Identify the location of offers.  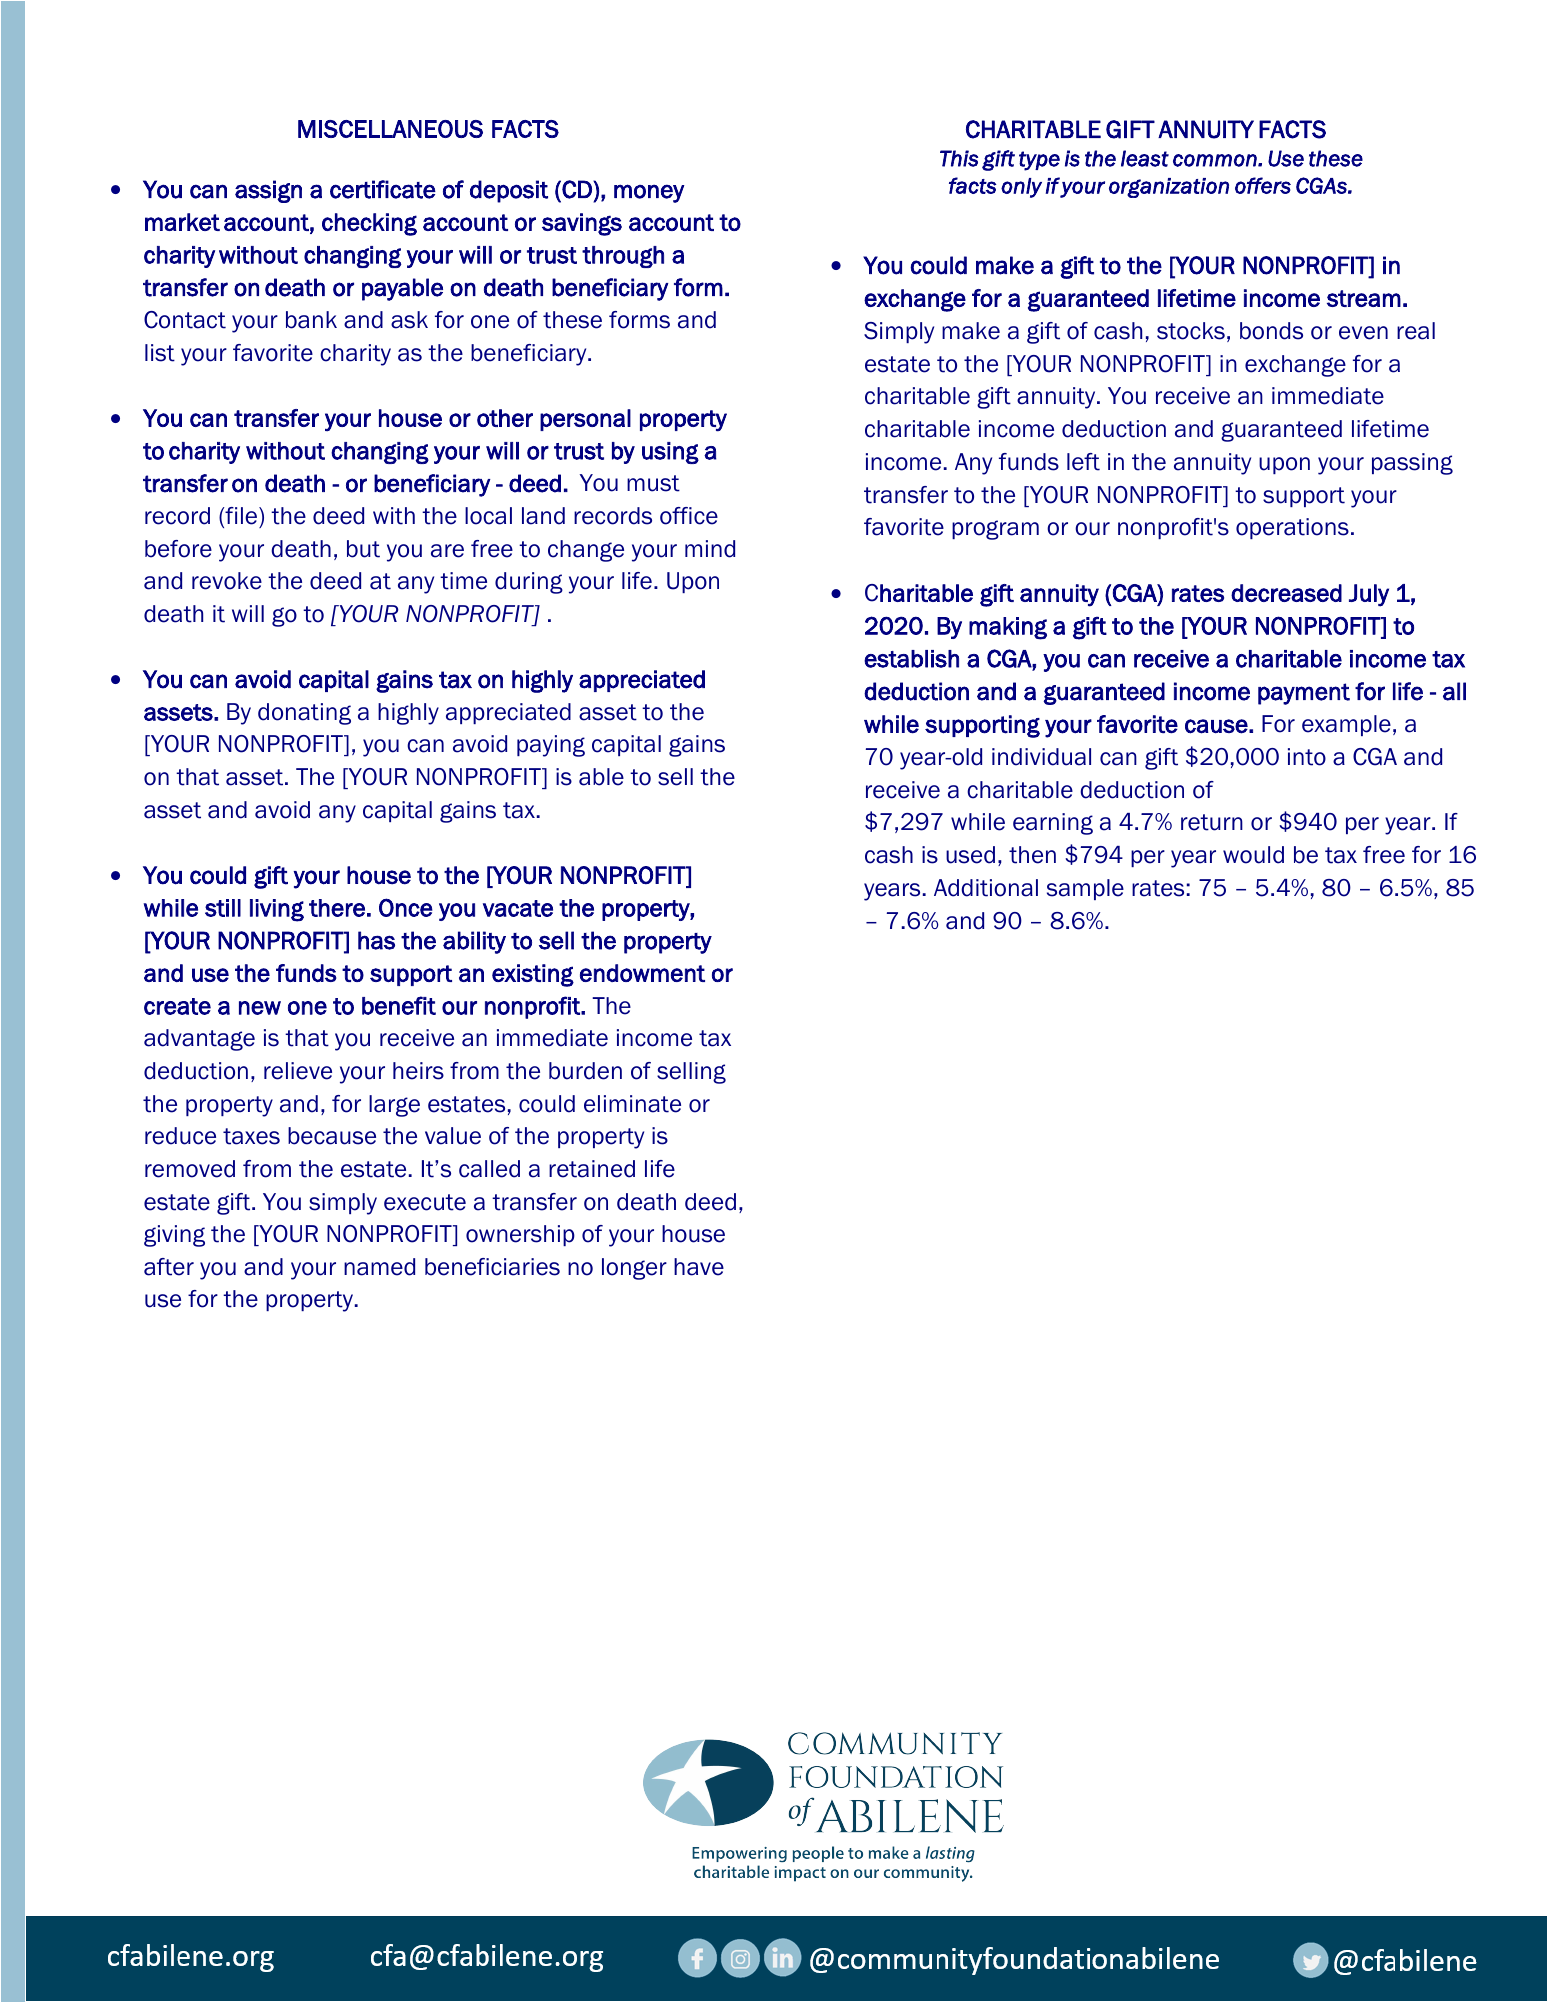
(1263, 185).
